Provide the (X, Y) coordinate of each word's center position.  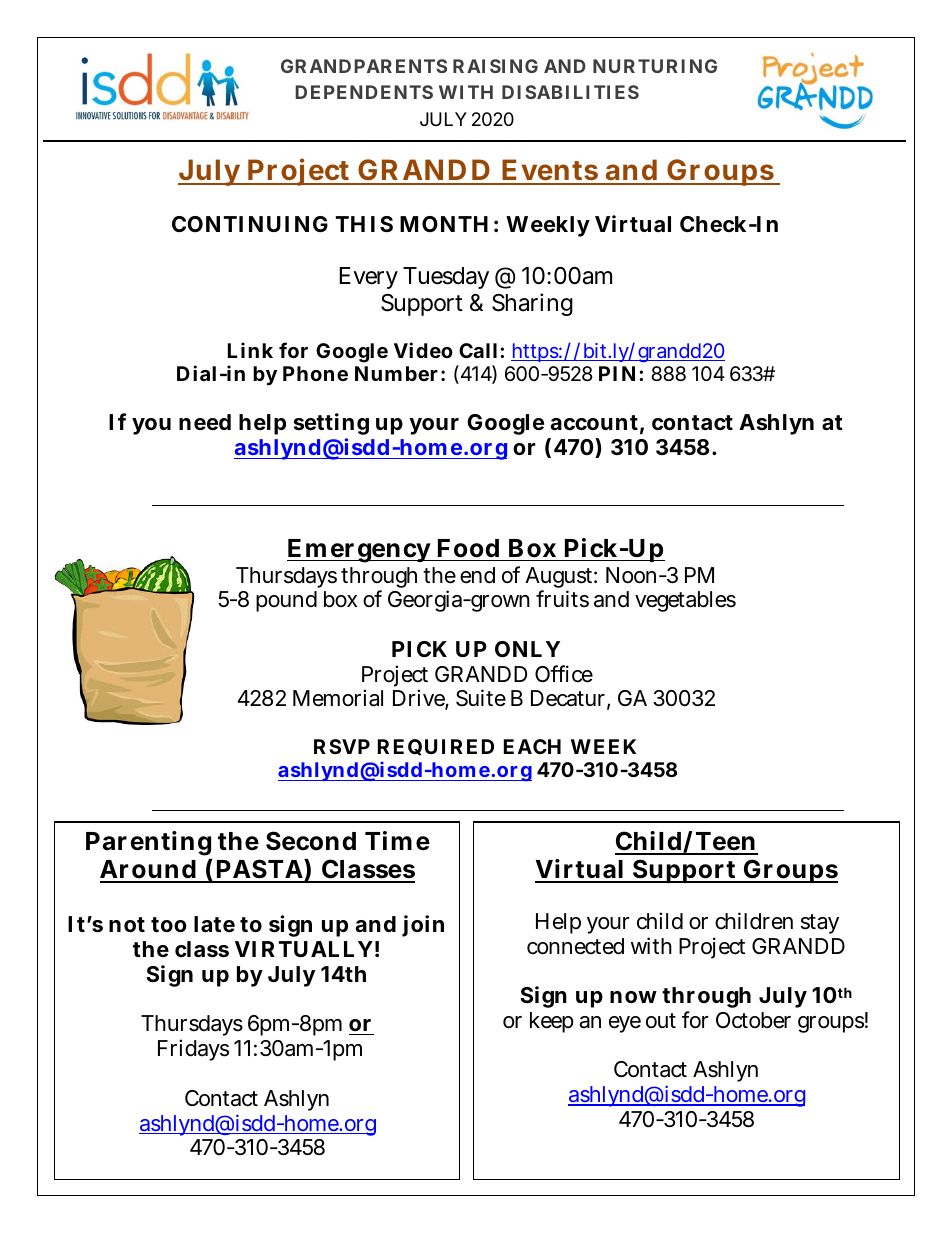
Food (468, 548)
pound (286, 601)
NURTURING (655, 66)
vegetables (685, 601)
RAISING (495, 66)
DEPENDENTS (364, 92)
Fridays (193, 1050)
